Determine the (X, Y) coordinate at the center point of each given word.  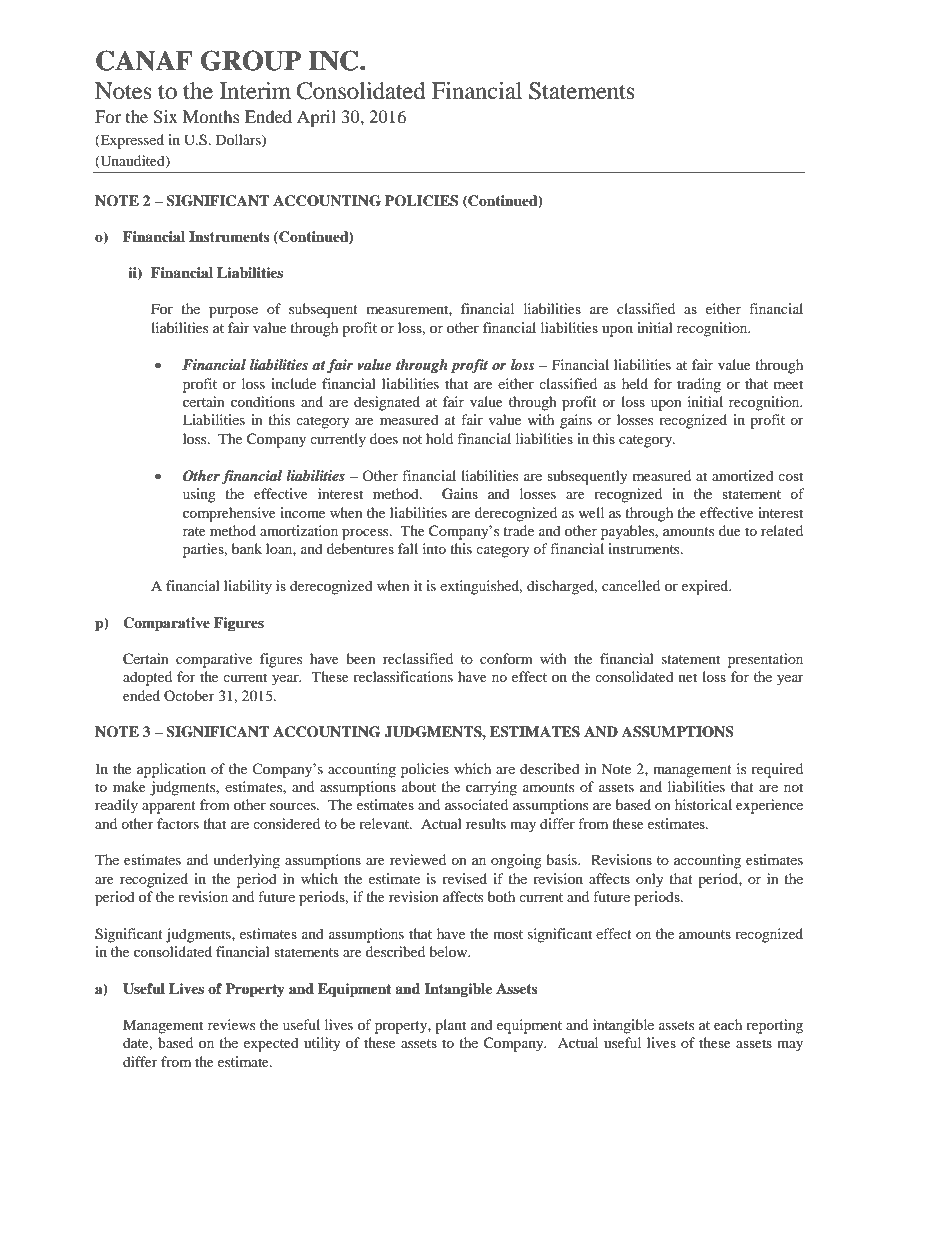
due (730, 530)
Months (211, 116)
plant (450, 1026)
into (434, 548)
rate (194, 531)
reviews (231, 1024)
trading (699, 385)
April (316, 118)
